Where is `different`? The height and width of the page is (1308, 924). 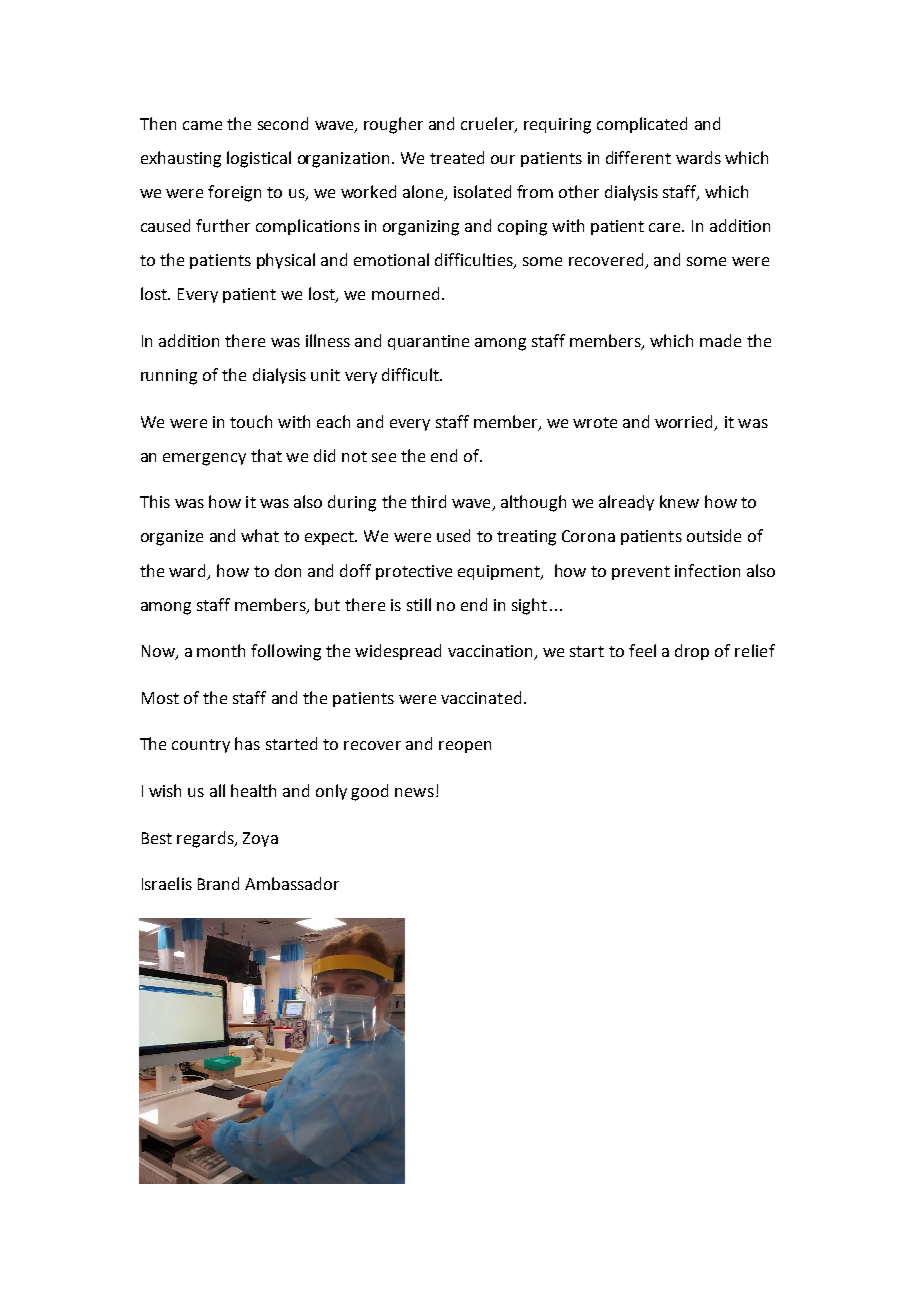
different is located at coordinates (638, 157).
